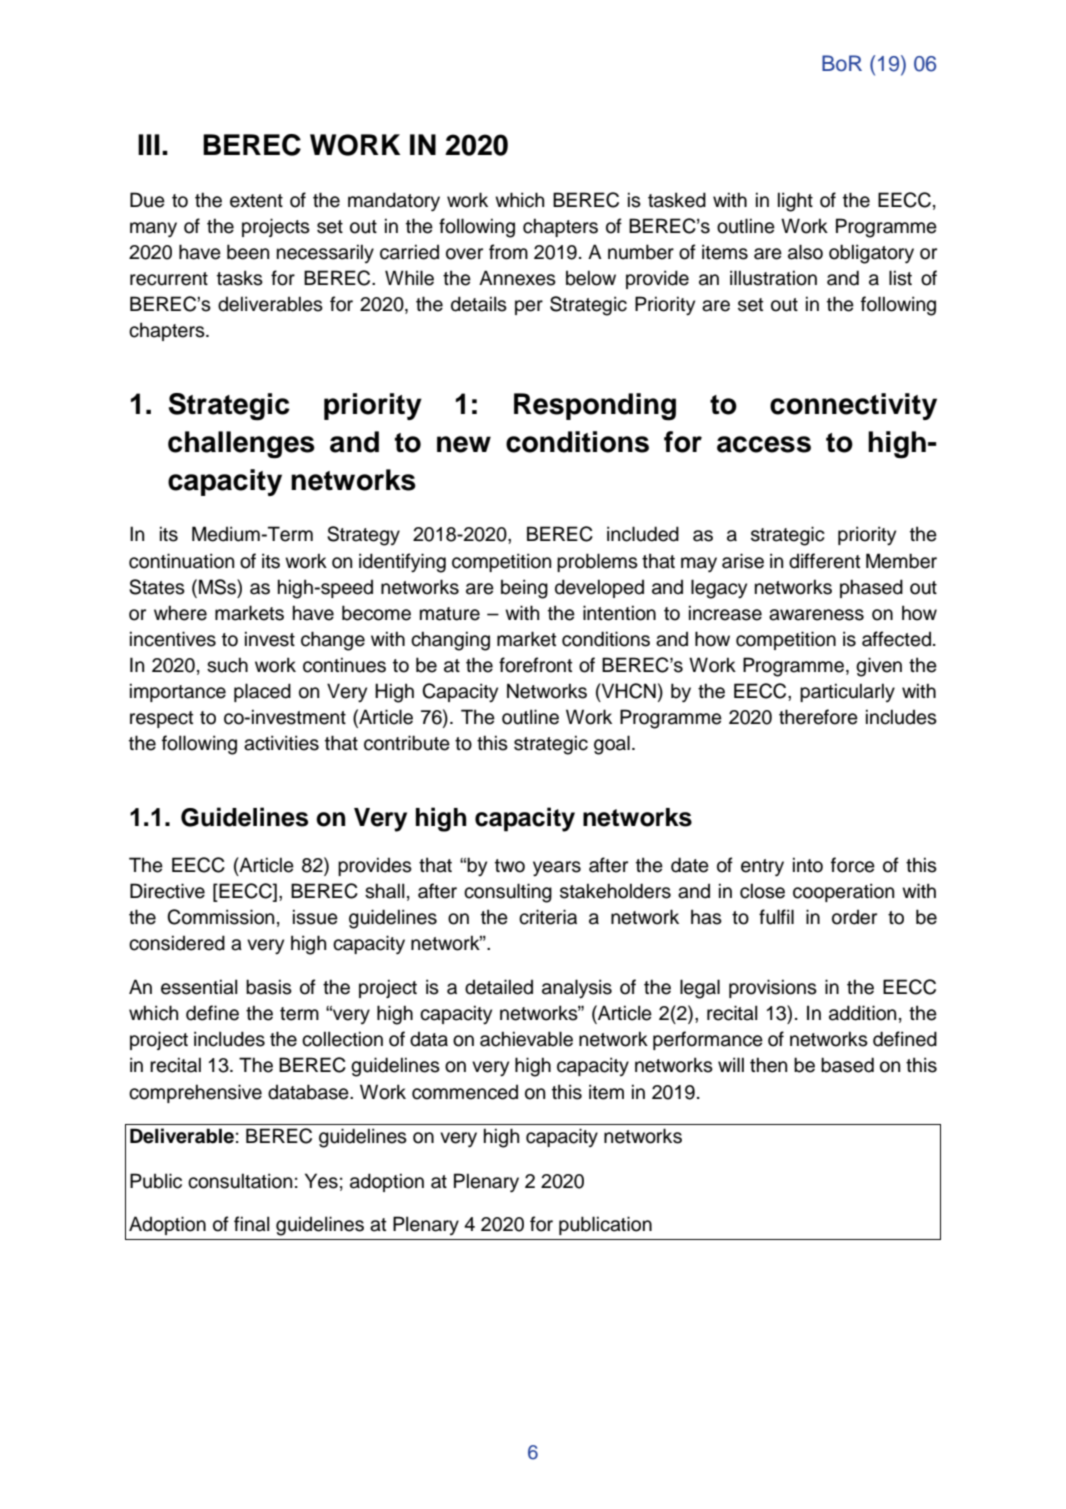 This image has height=1509, width=1066. I want to click on from, so click(508, 252).
